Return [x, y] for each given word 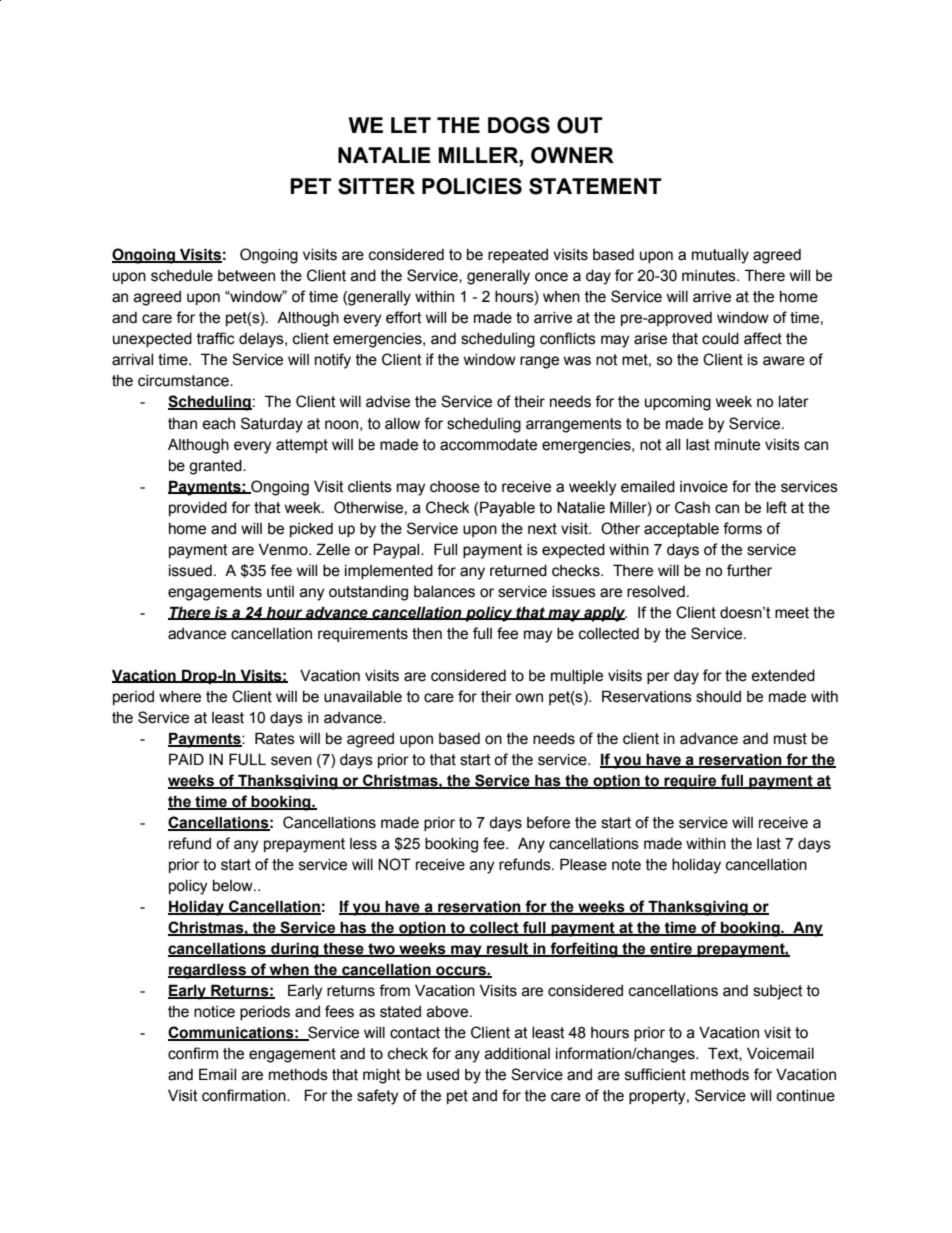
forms [742, 528]
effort [404, 317]
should [718, 697]
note [626, 865]
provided [198, 509]
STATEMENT [595, 186]
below [234, 886]
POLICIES [472, 186]
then [427, 634]
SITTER [376, 186]
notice [214, 1012]
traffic [216, 338]
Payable [507, 509]
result [508, 949]
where [180, 697]
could [720, 339]
